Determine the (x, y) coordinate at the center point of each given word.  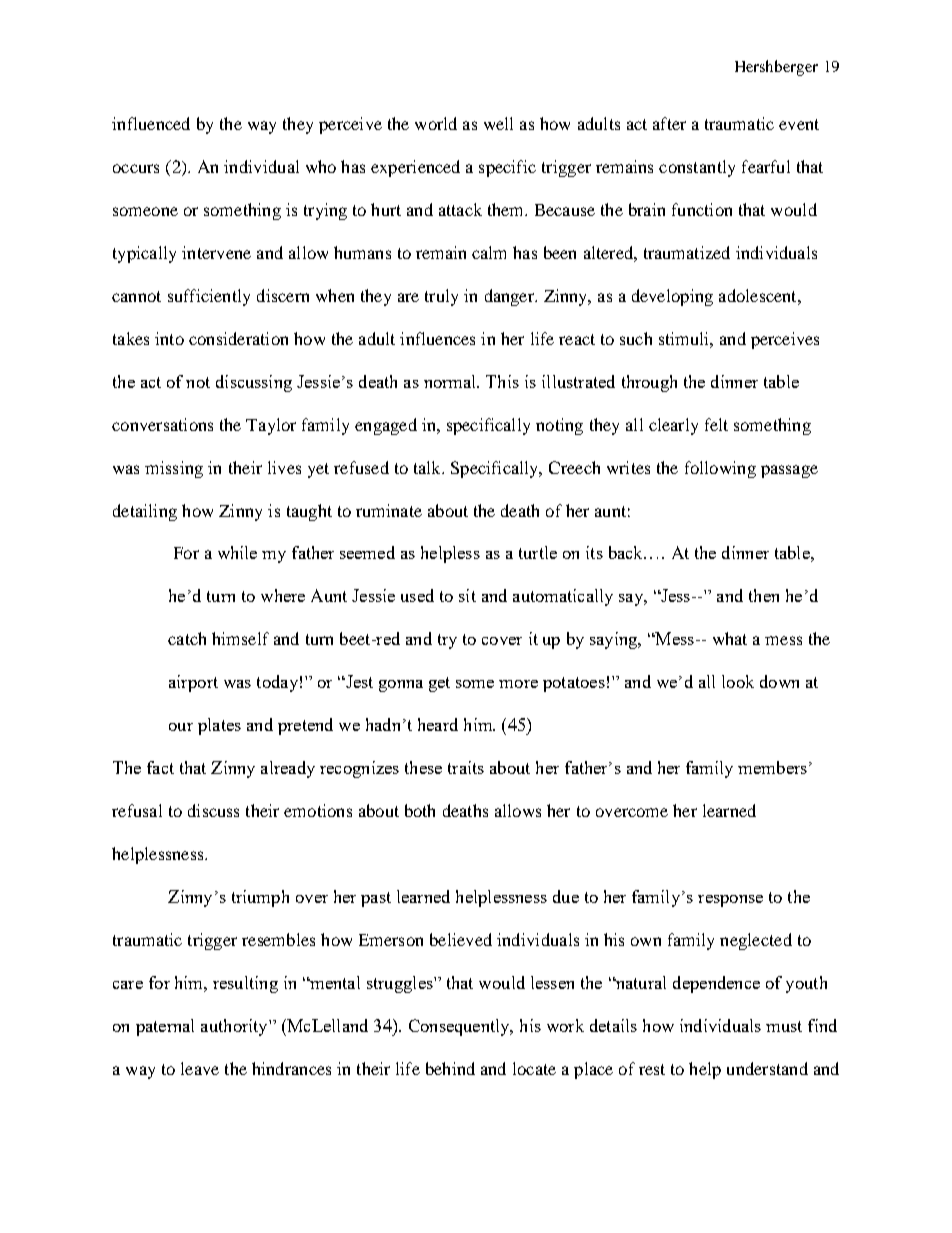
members (772, 767)
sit (467, 595)
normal (451, 381)
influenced (151, 123)
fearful (766, 166)
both (420, 810)
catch (187, 638)
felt (716, 424)
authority (235, 1027)
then (764, 595)
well (498, 123)
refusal (137, 810)
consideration (238, 338)
